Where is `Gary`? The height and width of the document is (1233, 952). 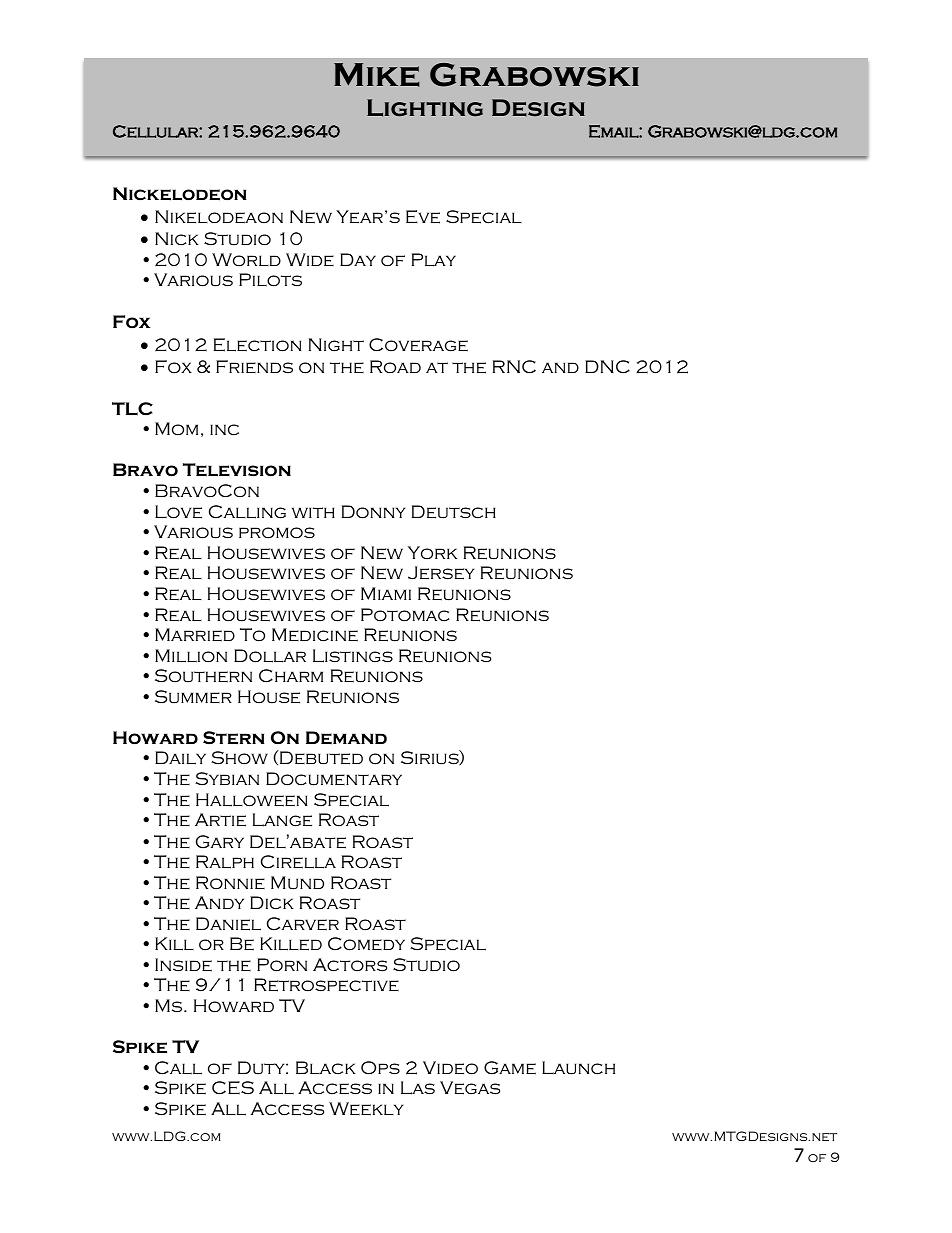 Gary is located at coordinates (220, 842).
